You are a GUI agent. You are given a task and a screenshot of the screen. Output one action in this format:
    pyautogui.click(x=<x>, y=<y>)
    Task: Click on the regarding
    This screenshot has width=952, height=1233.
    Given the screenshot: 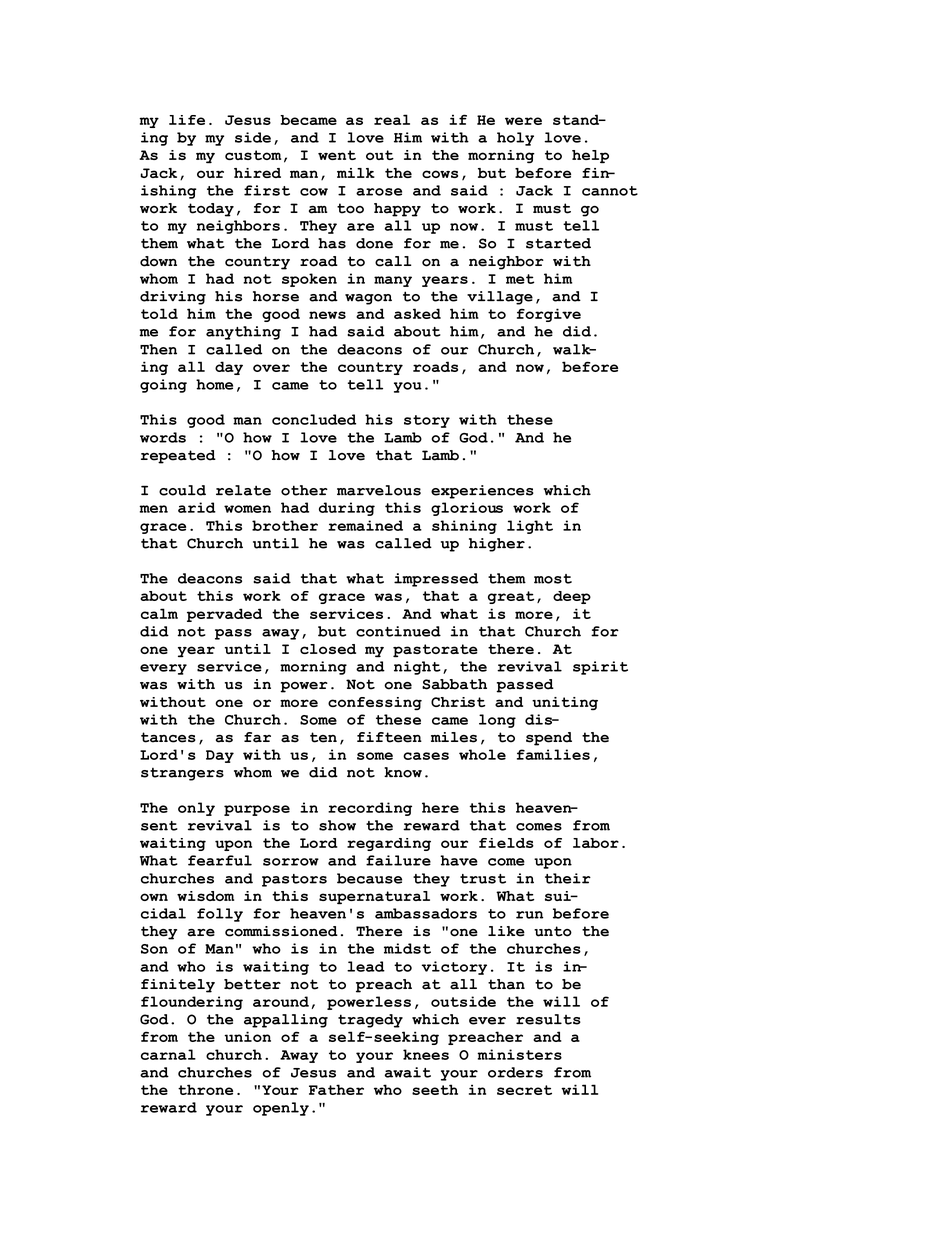 What is the action you would take?
    pyautogui.click(x=389, y=844)
